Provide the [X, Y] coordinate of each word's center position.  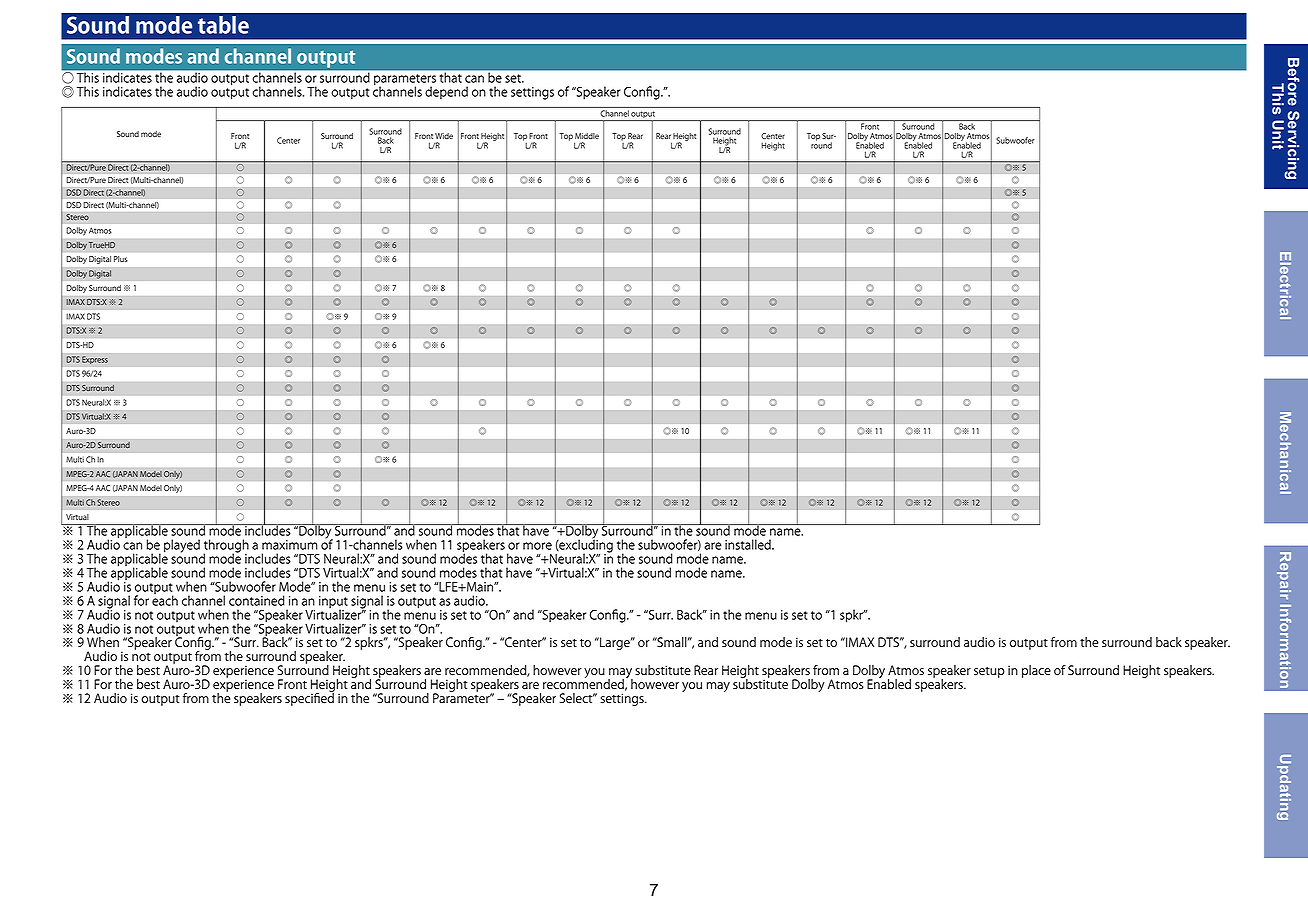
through [226, 547]
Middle [587, 136]
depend [446, 93]
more [537, 546]
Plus [121, 259]
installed [749, 544]
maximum [290, 545]
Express [95, 360]
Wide [444, 136]
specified [309, 698]
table [223, 25]
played [182, 546]
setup [989, 672]
